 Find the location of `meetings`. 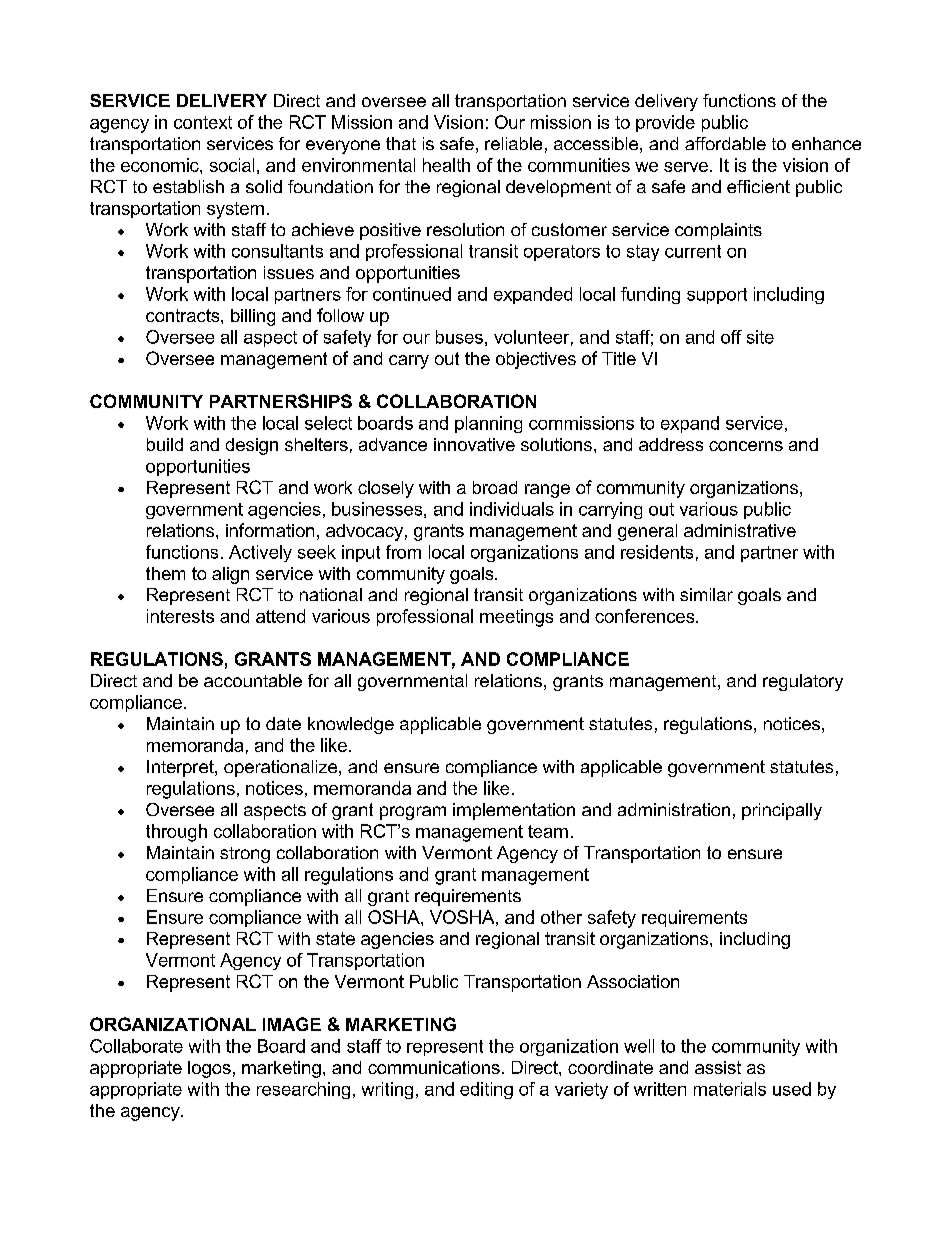

meetings is located at coordinates (516, 618).
